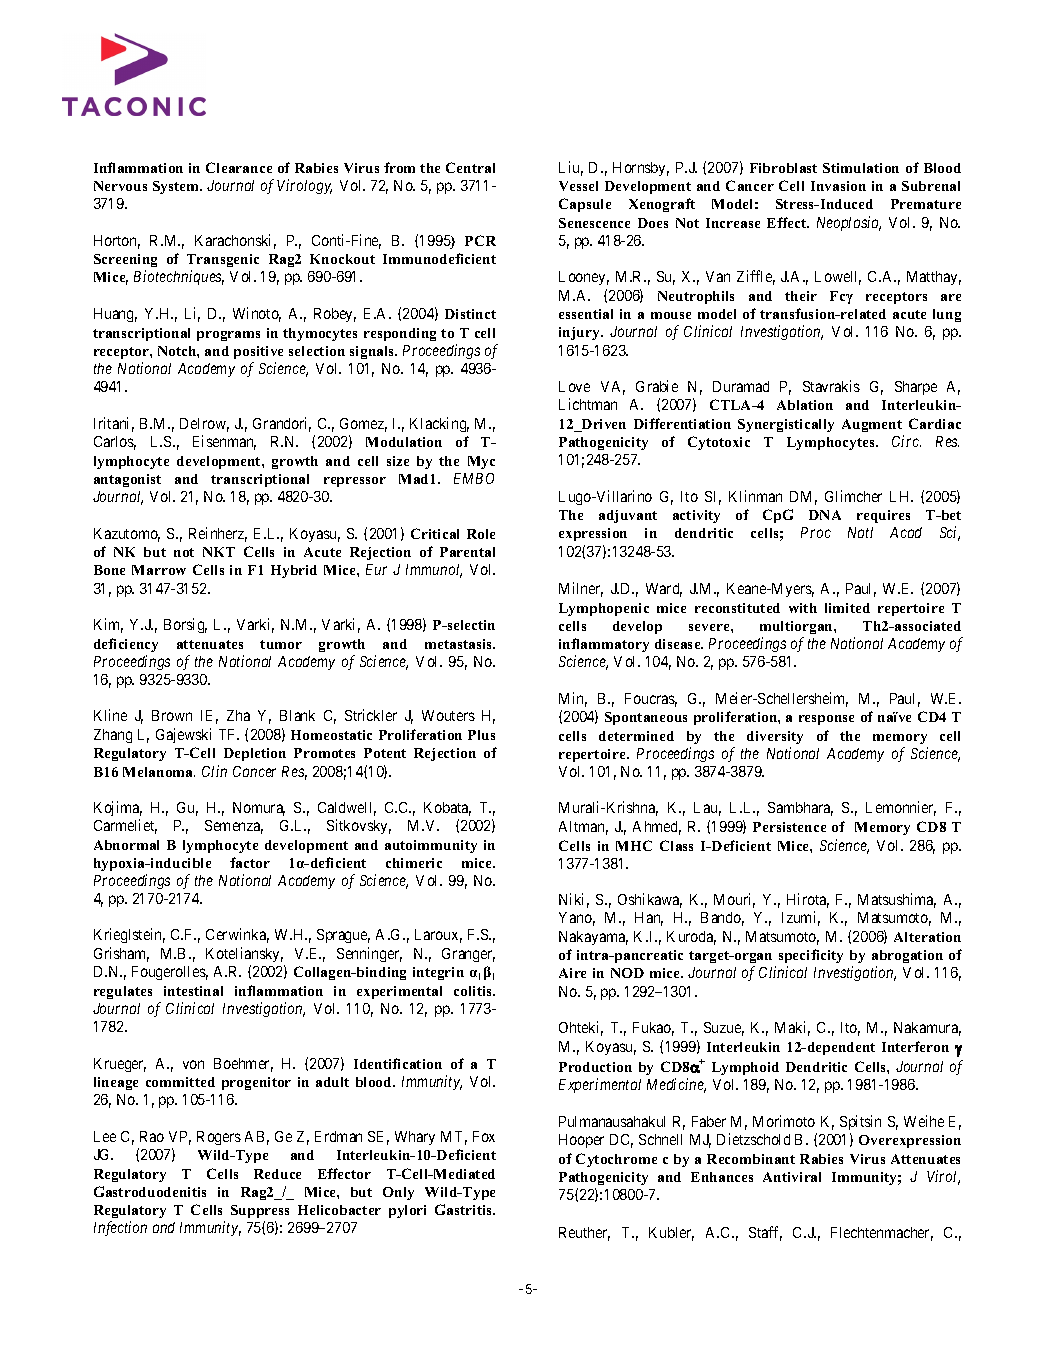 This page has width=1055, height=1365. I want to click on Suppress, so click(260, 1211).
